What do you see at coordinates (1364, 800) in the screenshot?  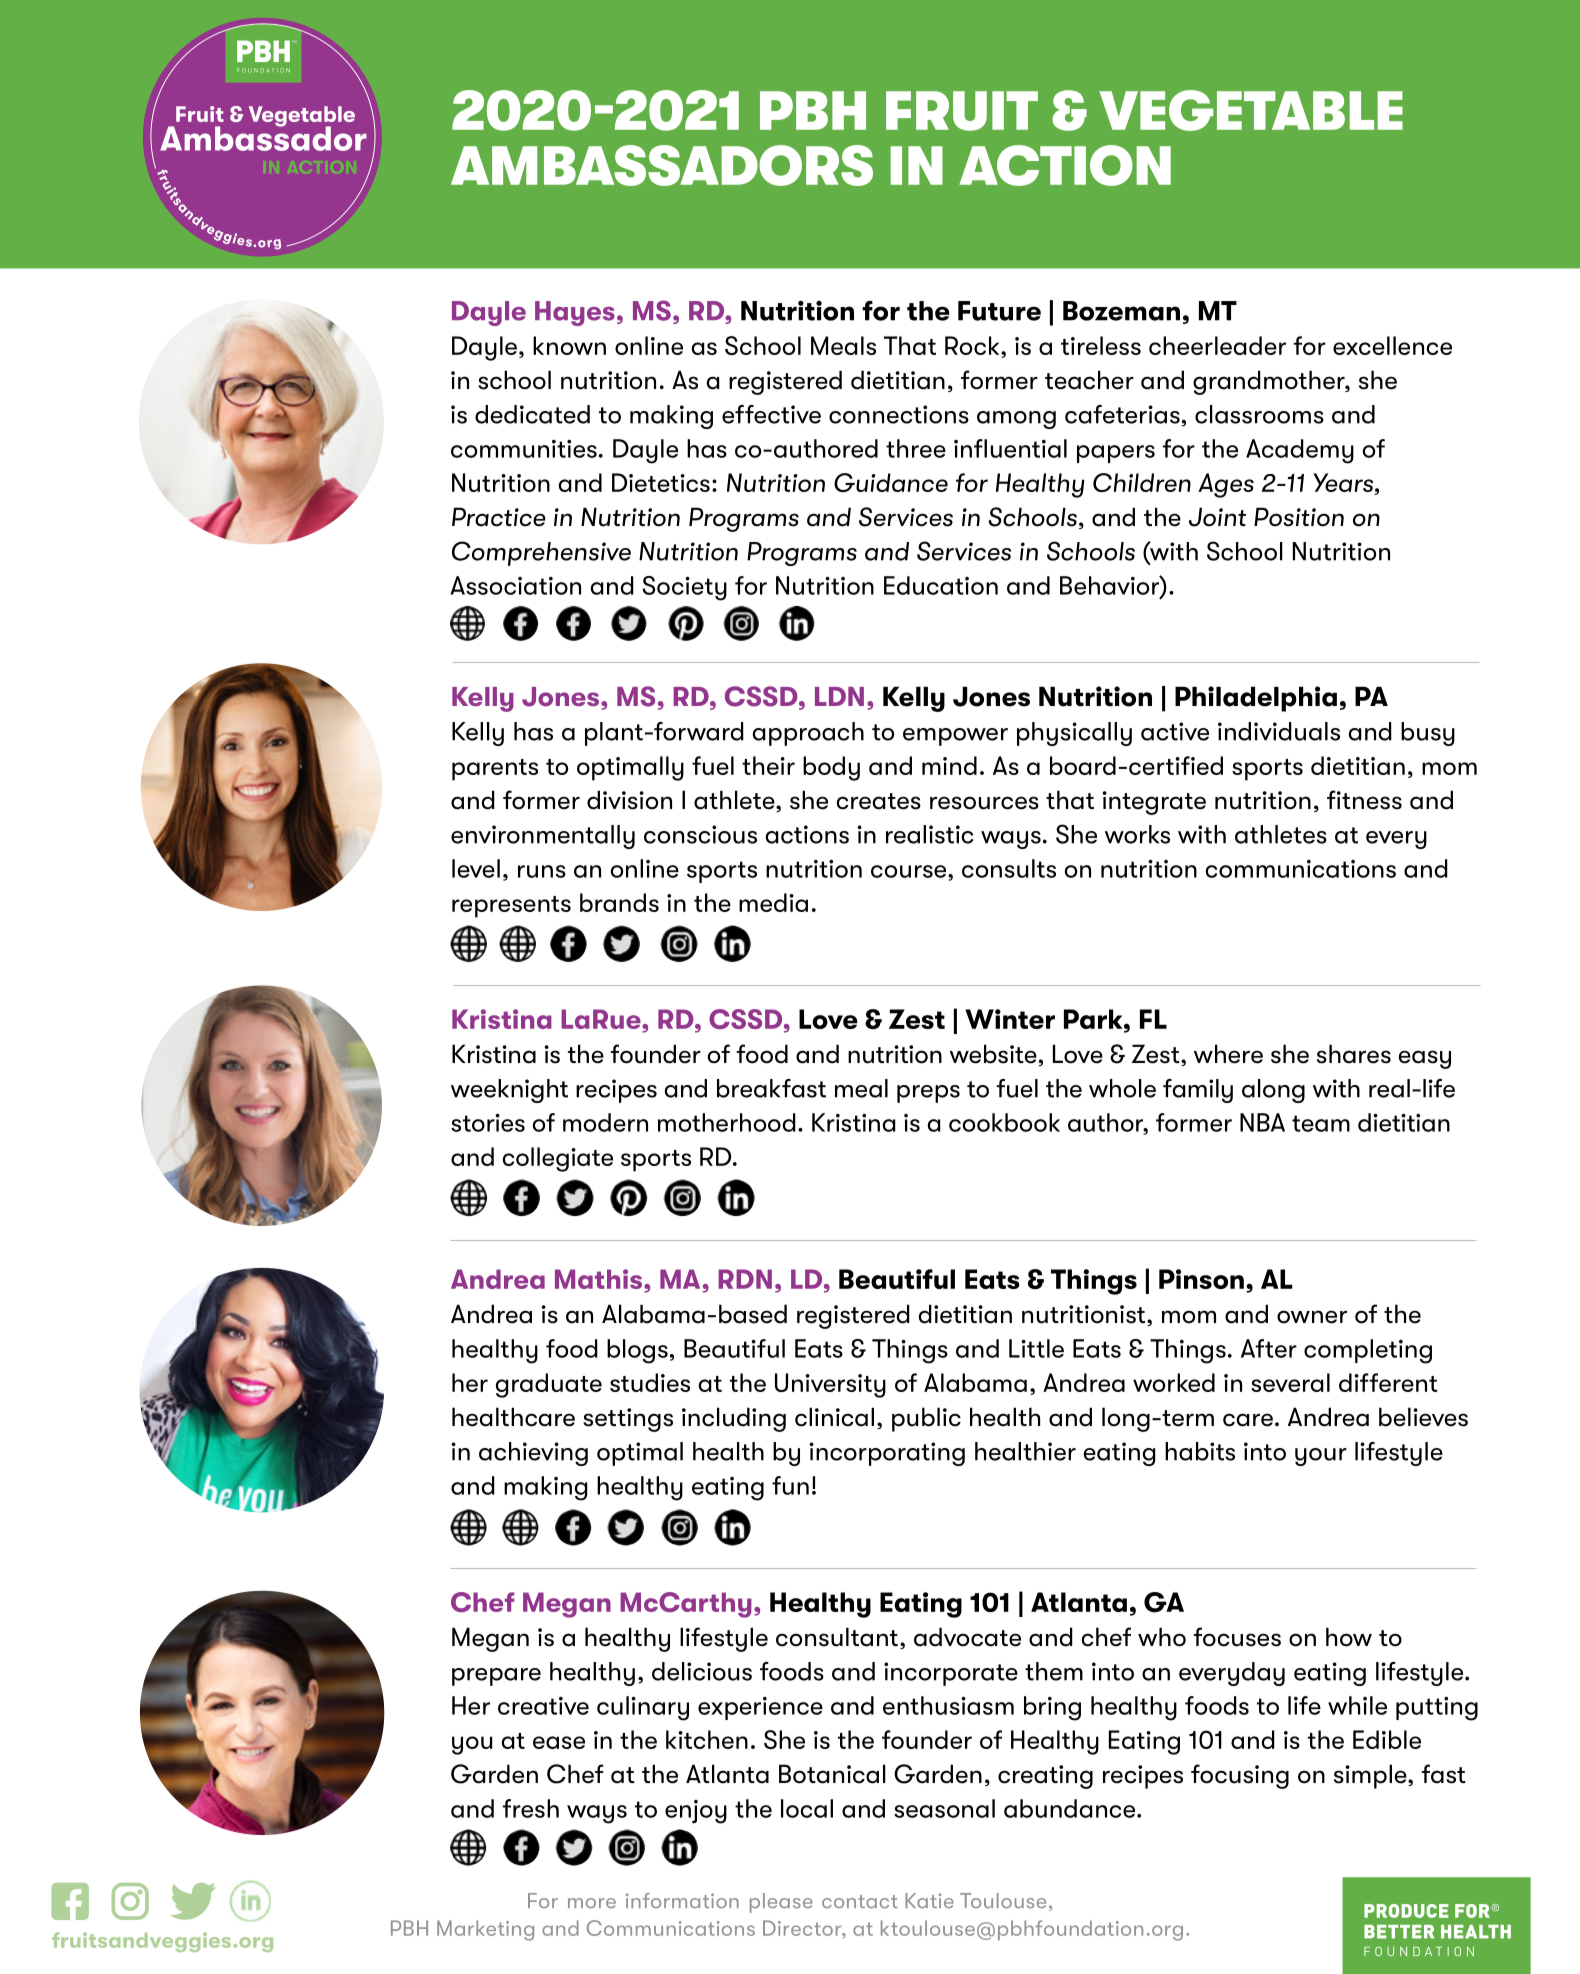 I see `fitness` at bounding box center [1364, 800].
